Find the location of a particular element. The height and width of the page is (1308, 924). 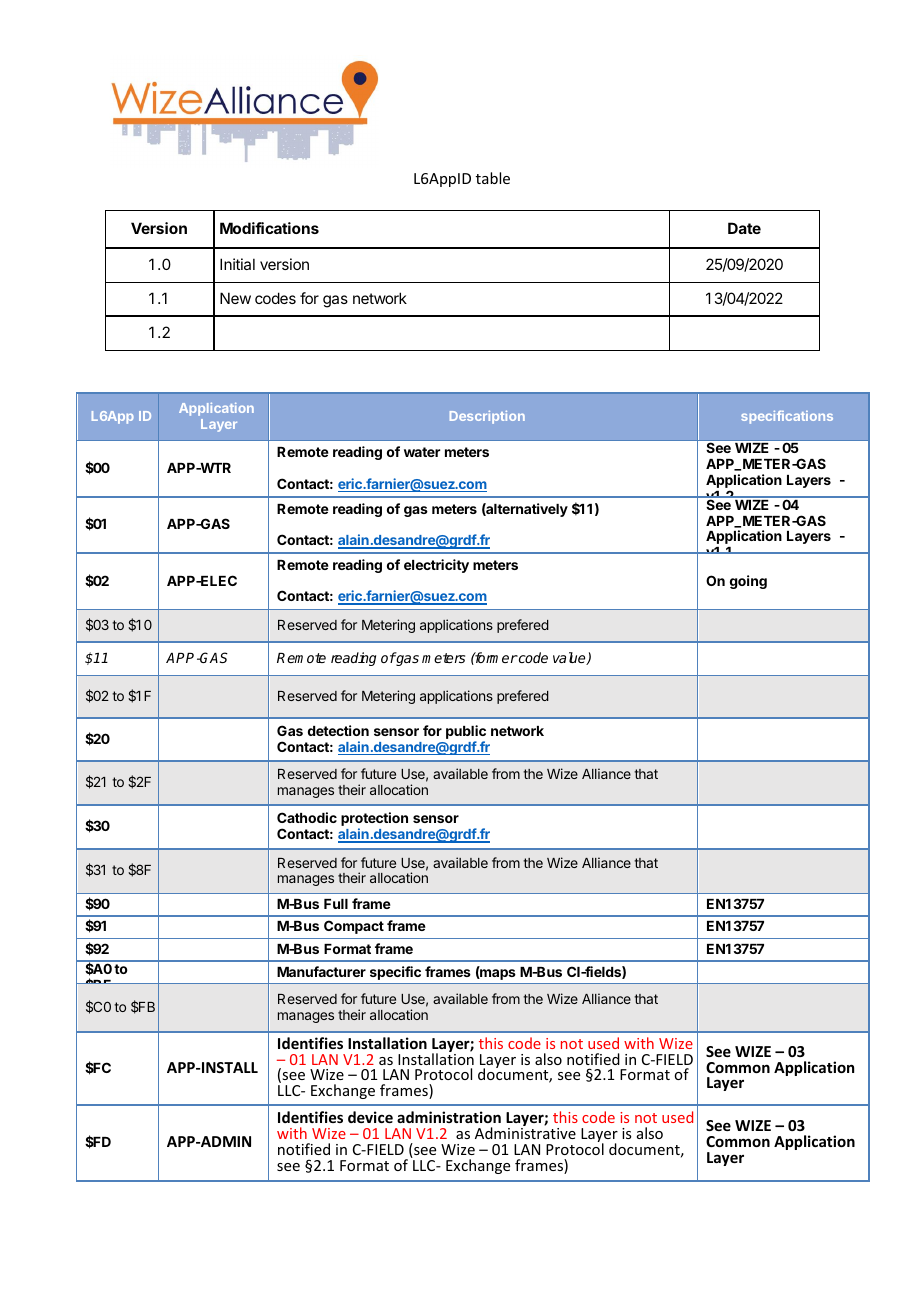

Cathodic is located at coordinates (307, 817).
